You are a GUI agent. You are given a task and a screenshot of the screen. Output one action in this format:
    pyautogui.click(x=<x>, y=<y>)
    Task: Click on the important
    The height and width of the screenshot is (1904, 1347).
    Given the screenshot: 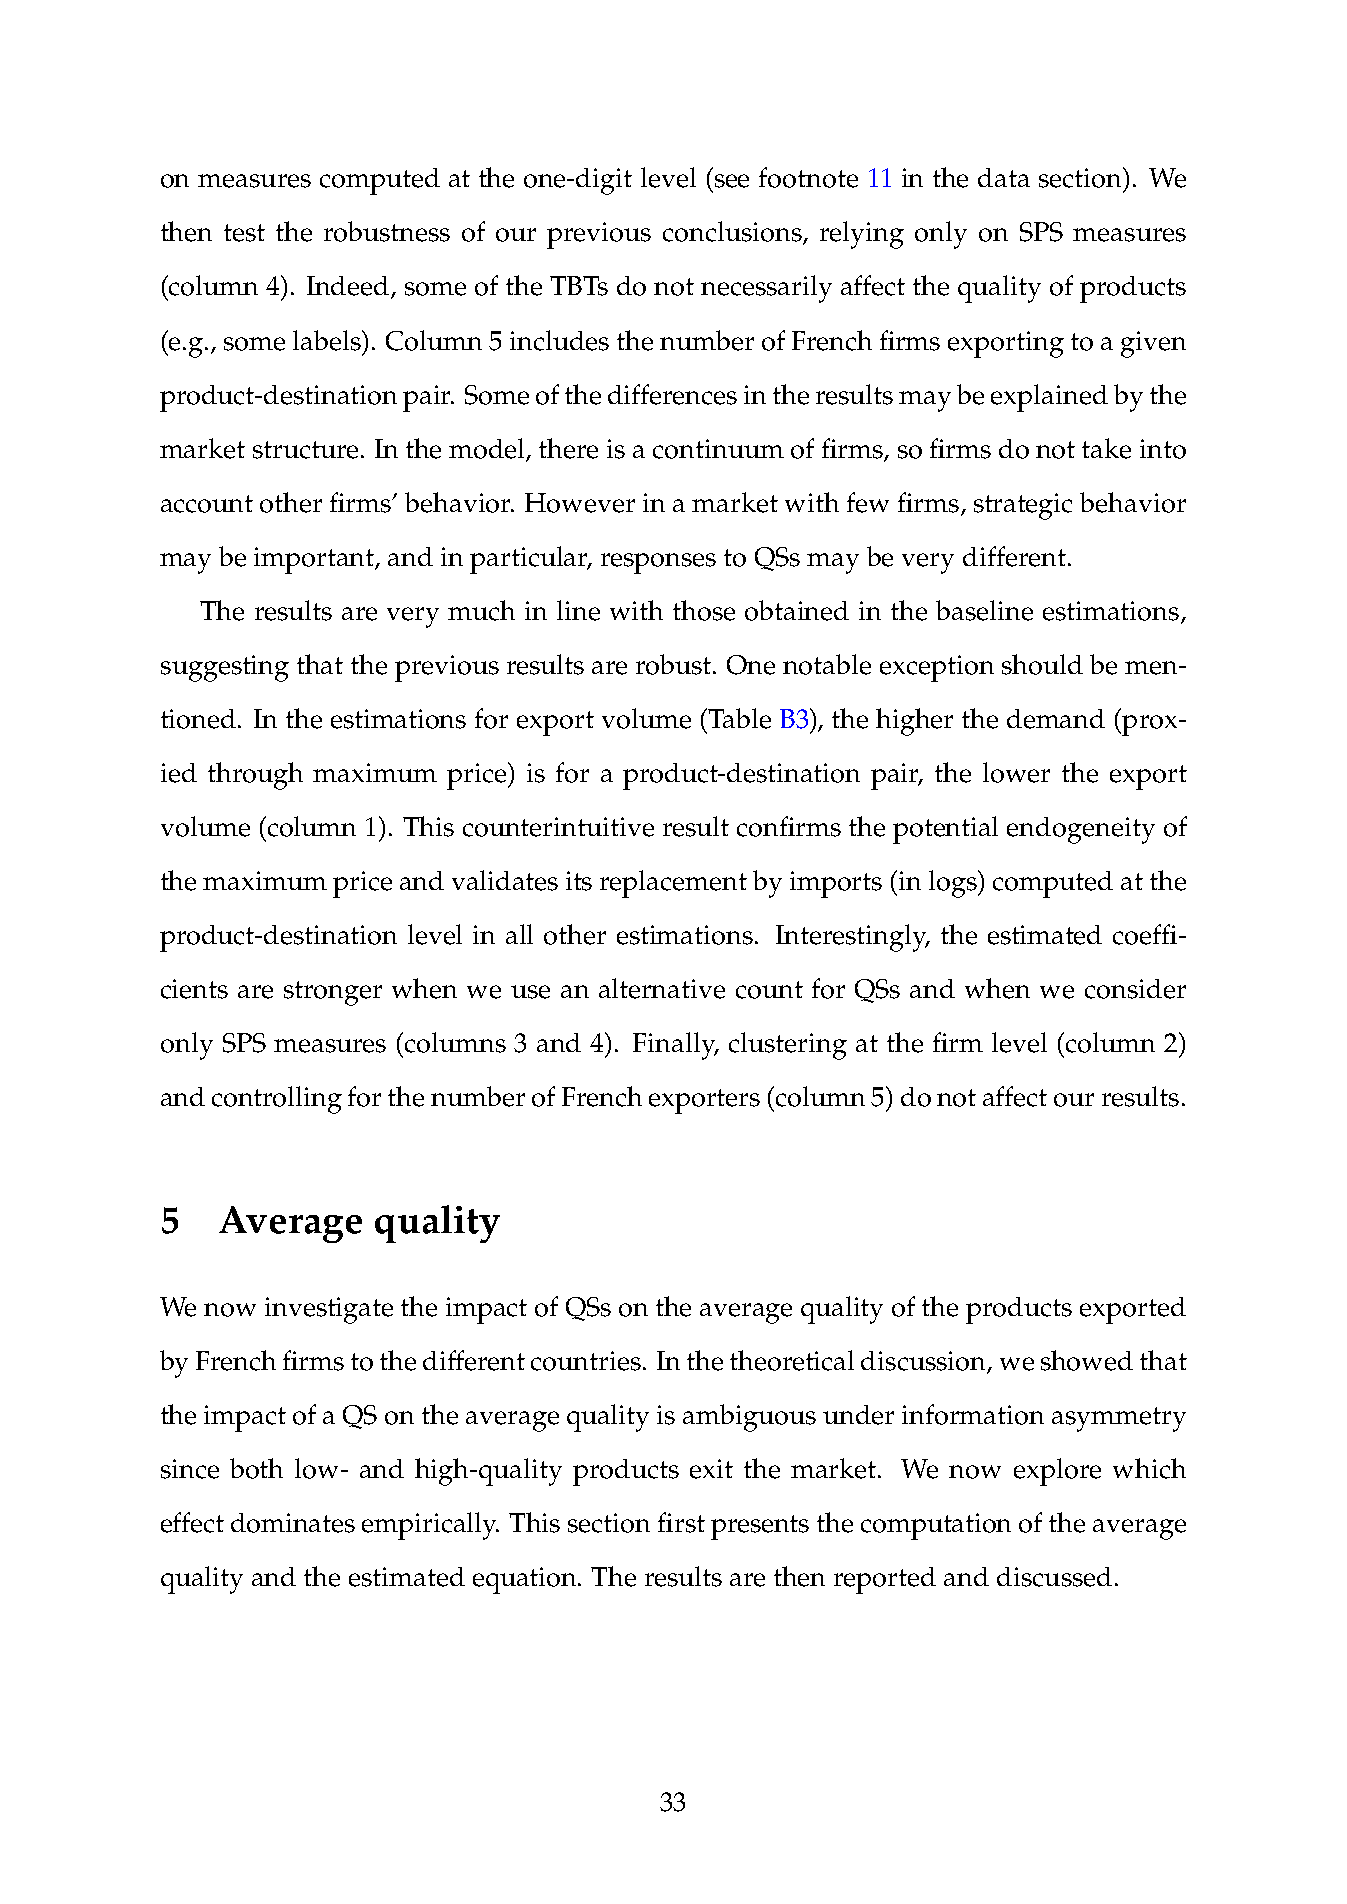 What is the action you would take?
    pyautogui.click(x=315, y=560)
